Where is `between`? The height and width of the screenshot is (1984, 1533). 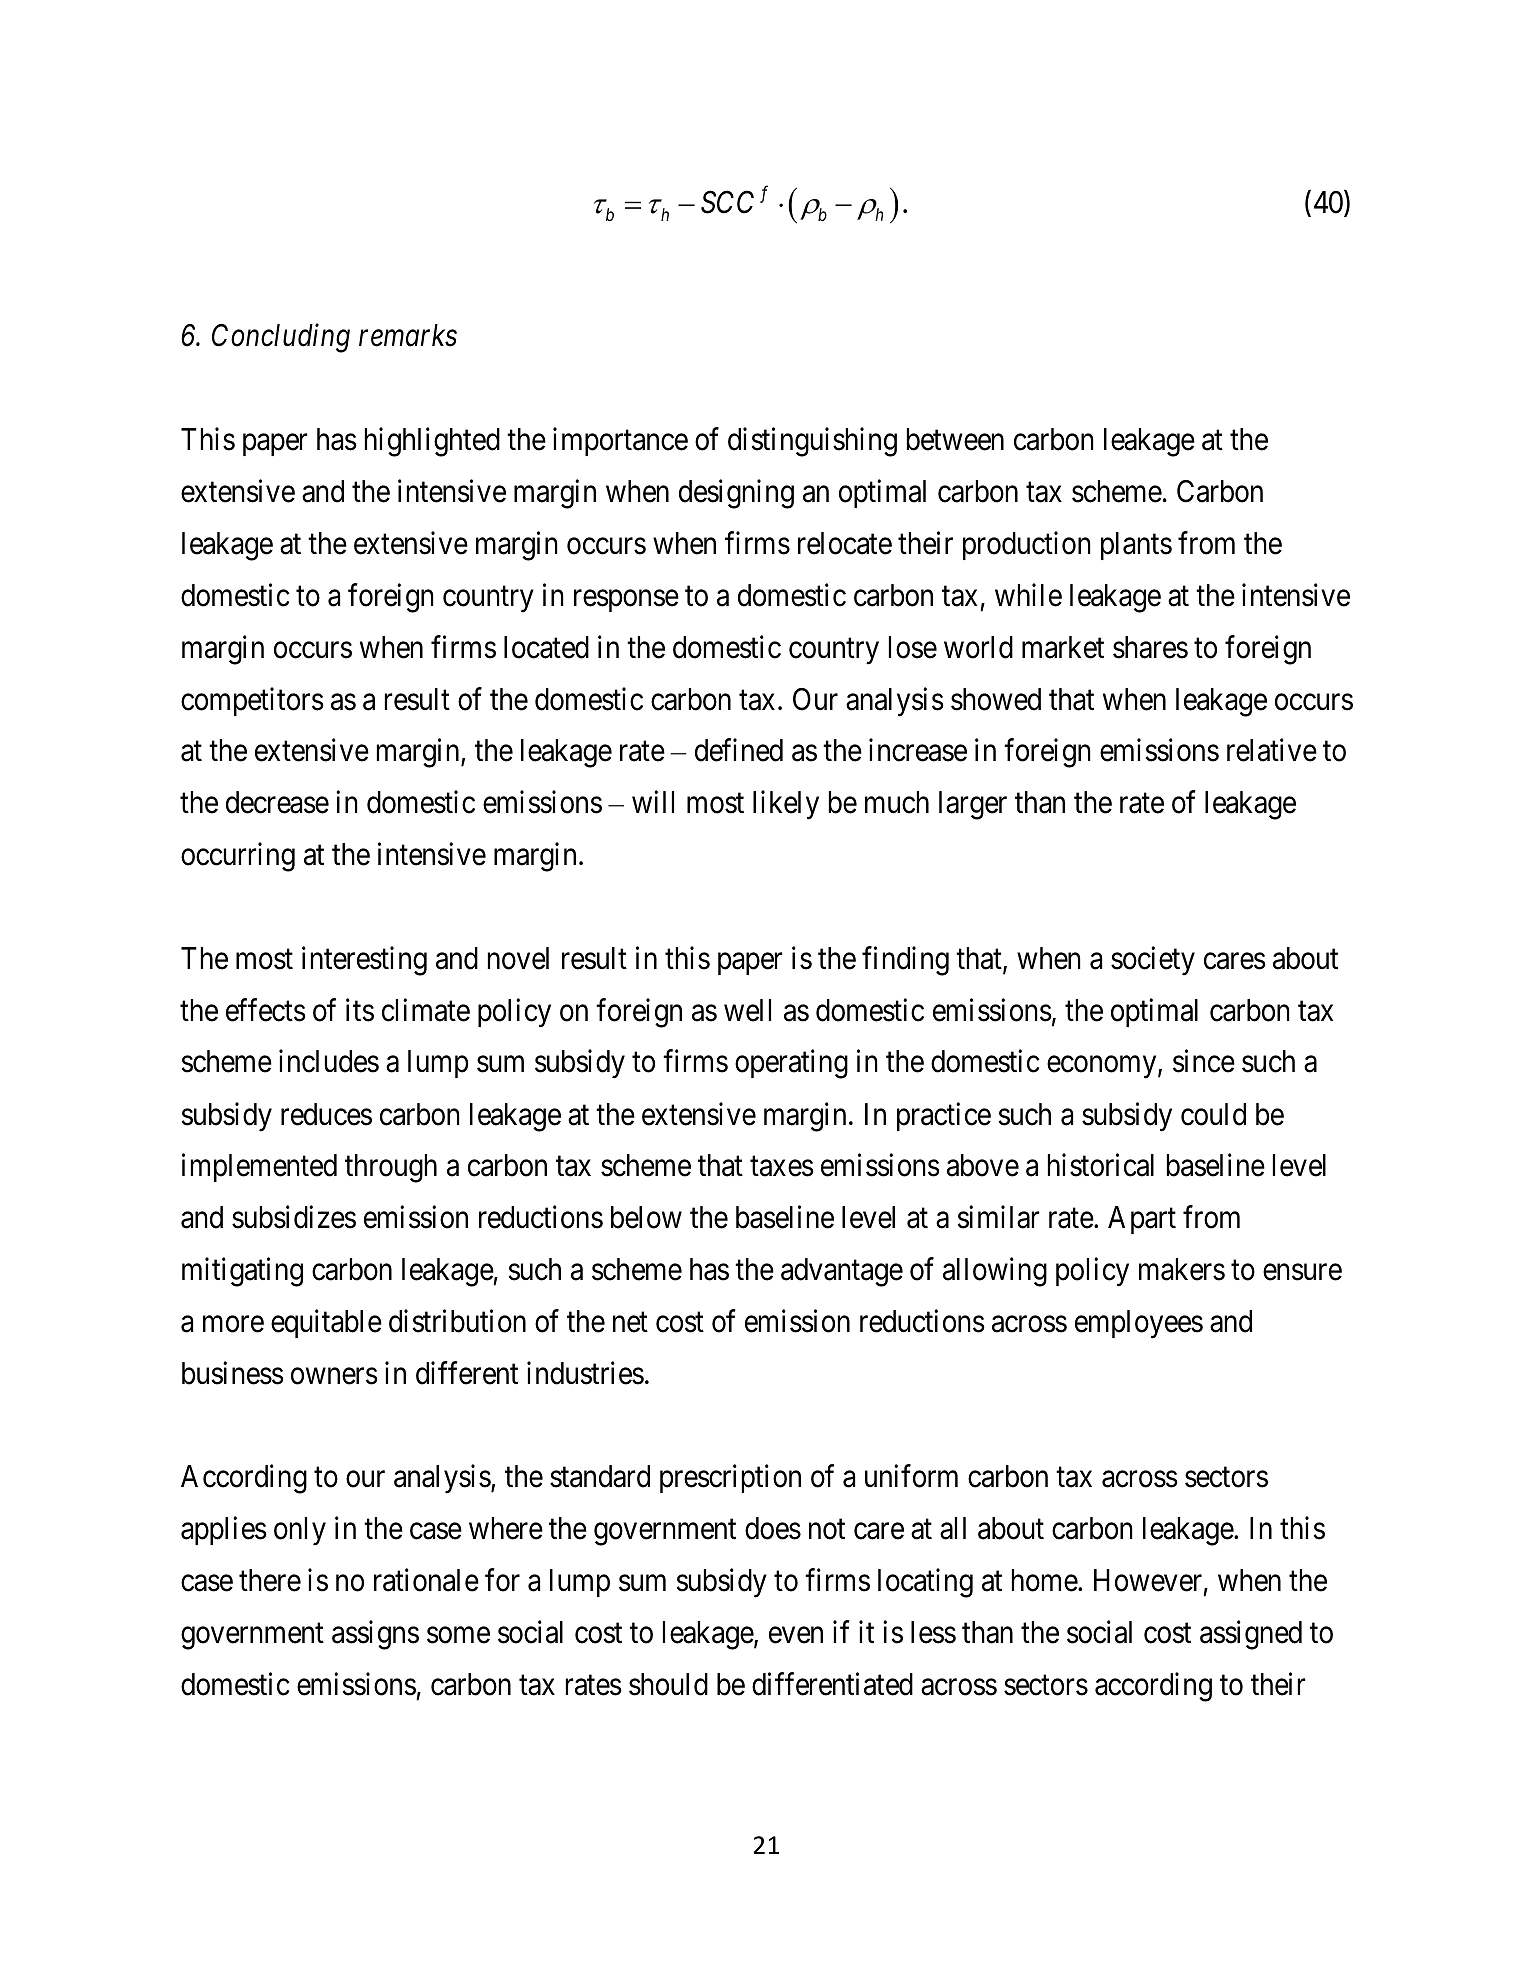 between is located at coordinates (955, 439).
